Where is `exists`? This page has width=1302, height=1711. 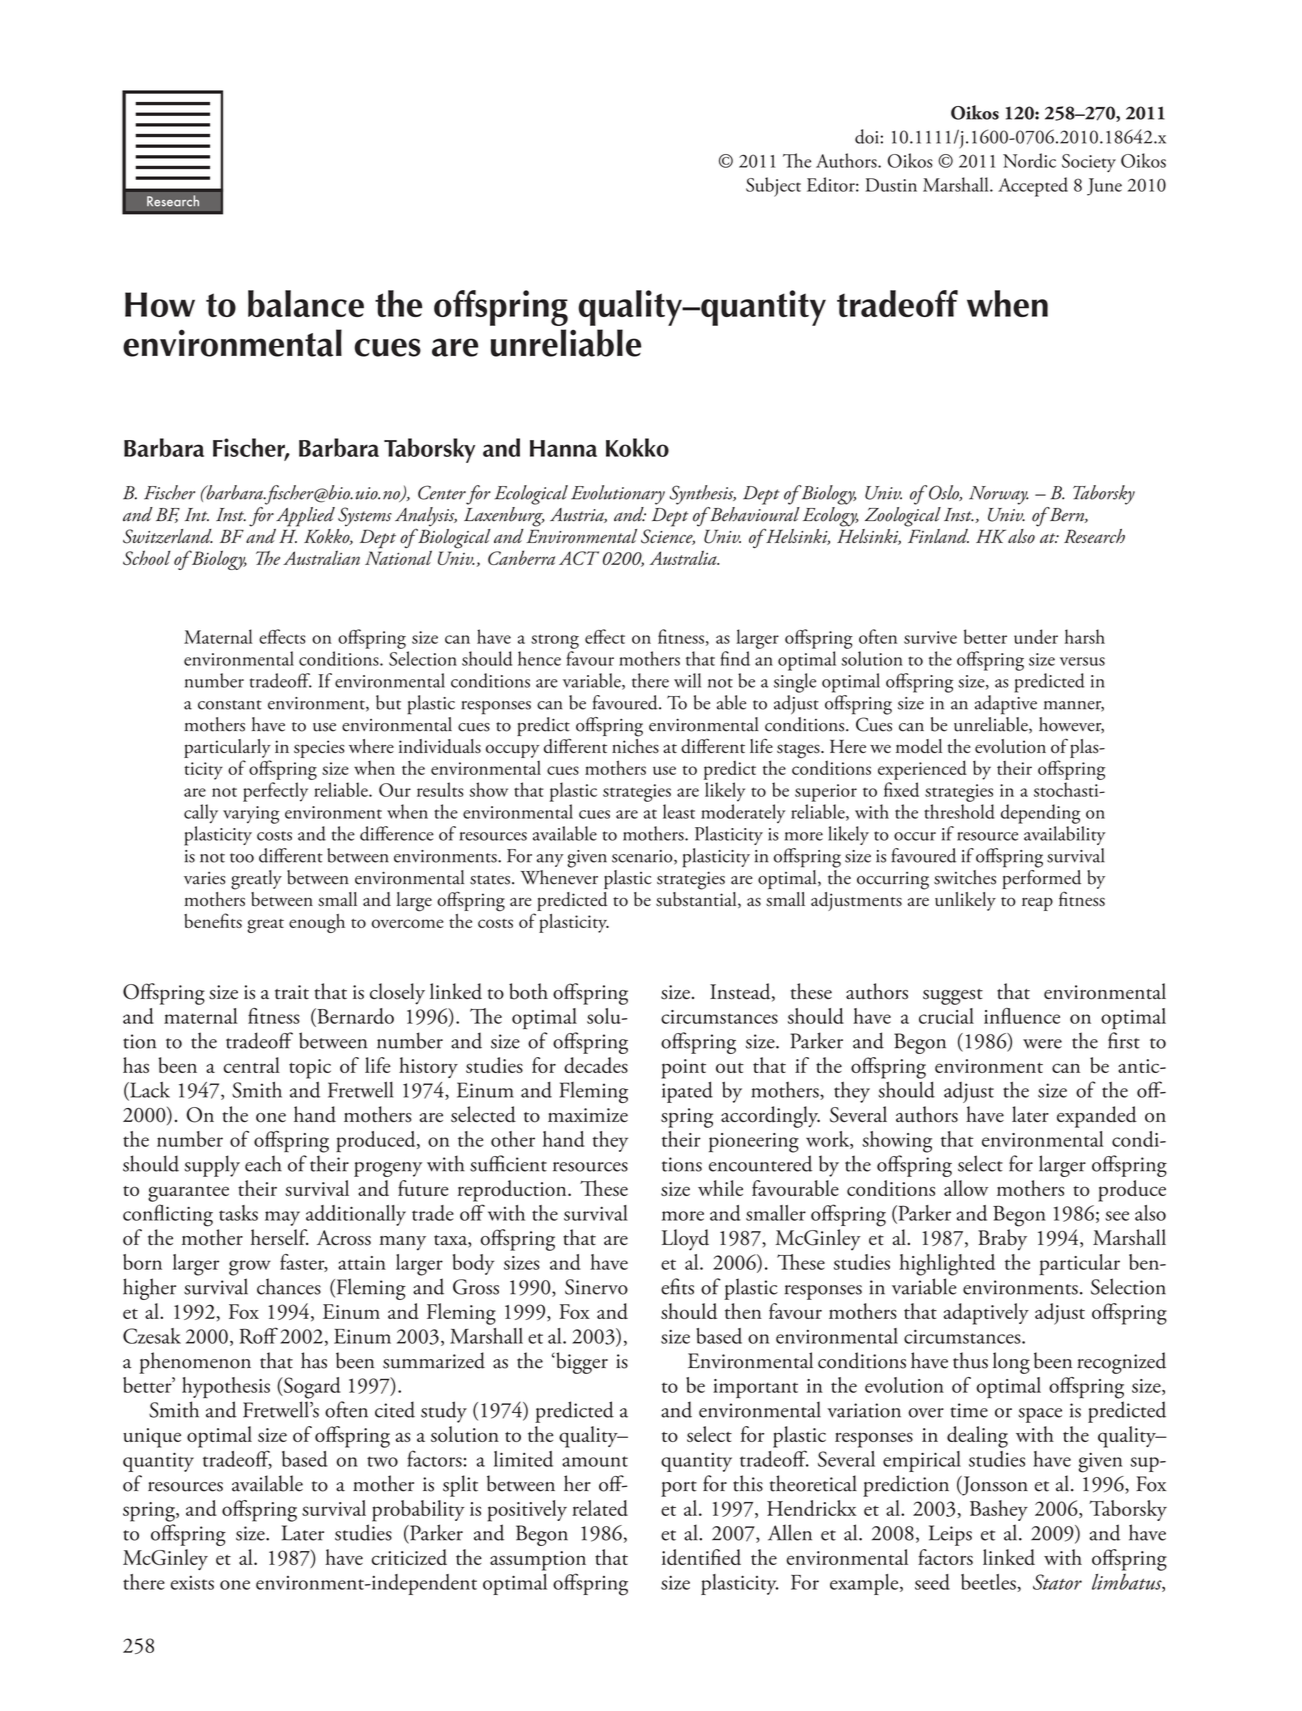 exists is located at coordinates (192, 1583).
